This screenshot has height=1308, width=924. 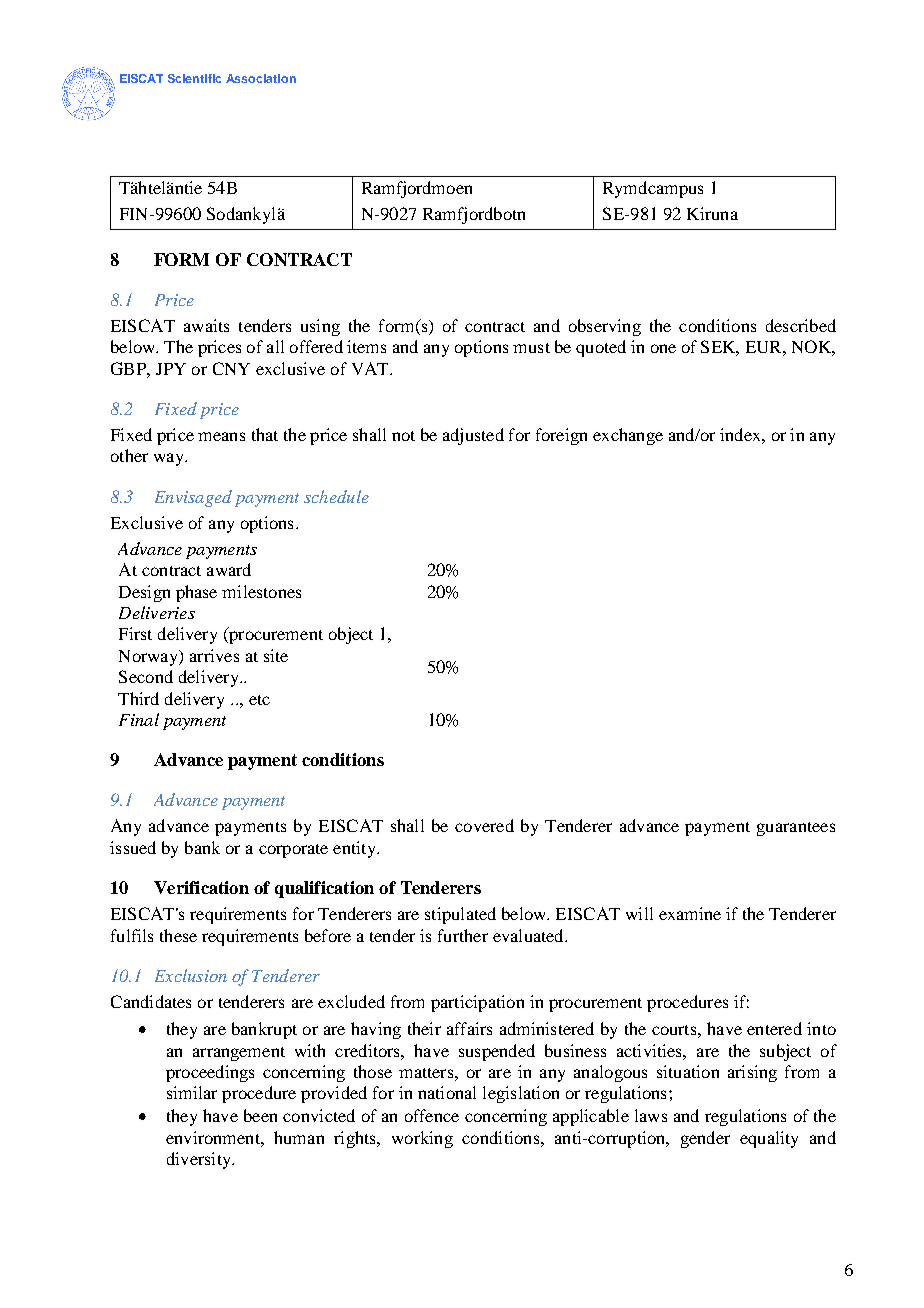 What do you see at coordinates (801, 325) in the screenshot?
I see `described` at bounding box center [801, 325].
